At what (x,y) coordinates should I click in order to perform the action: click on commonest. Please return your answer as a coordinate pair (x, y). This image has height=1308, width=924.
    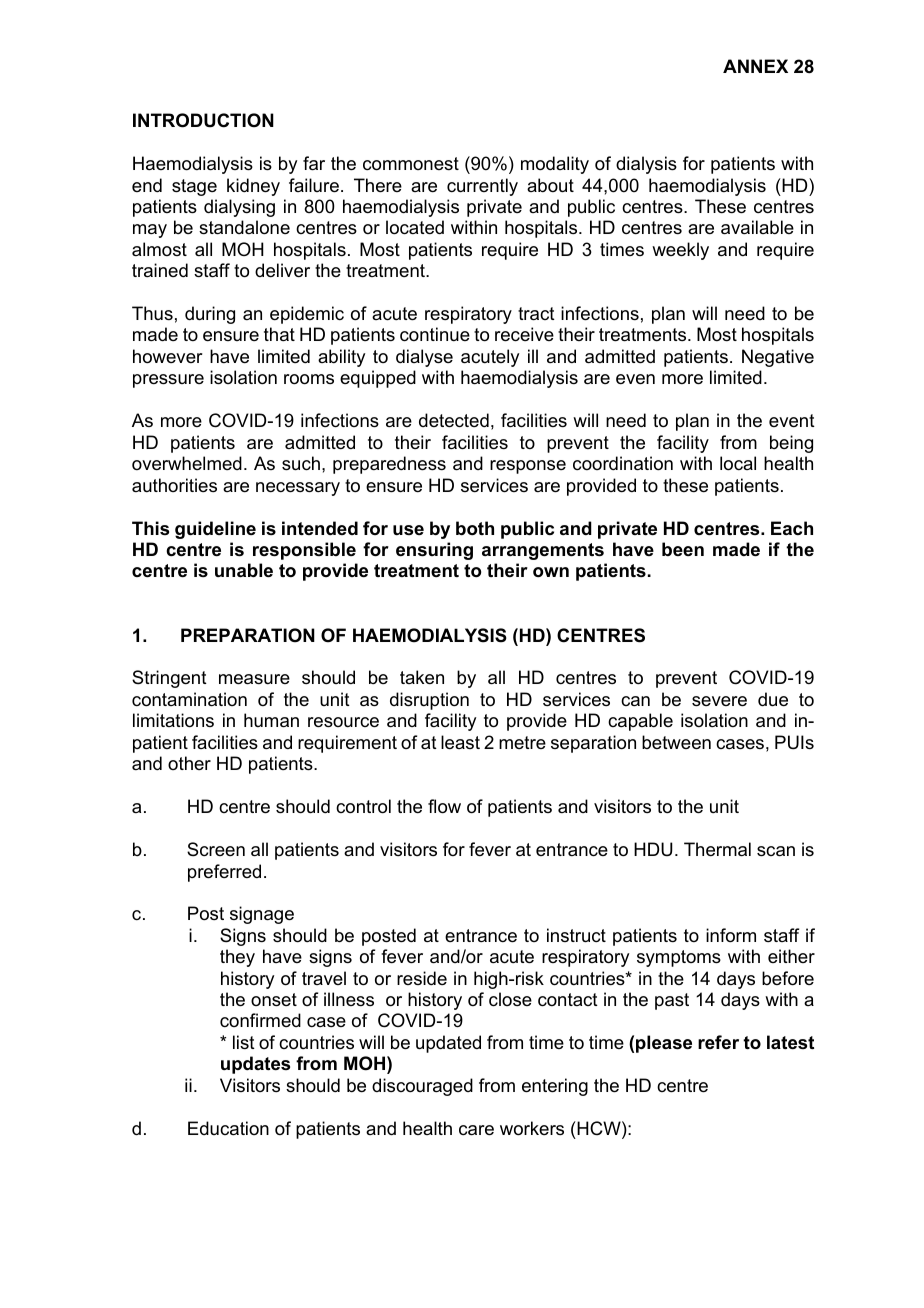
    Looking at the image, I should click on (411, 164).
